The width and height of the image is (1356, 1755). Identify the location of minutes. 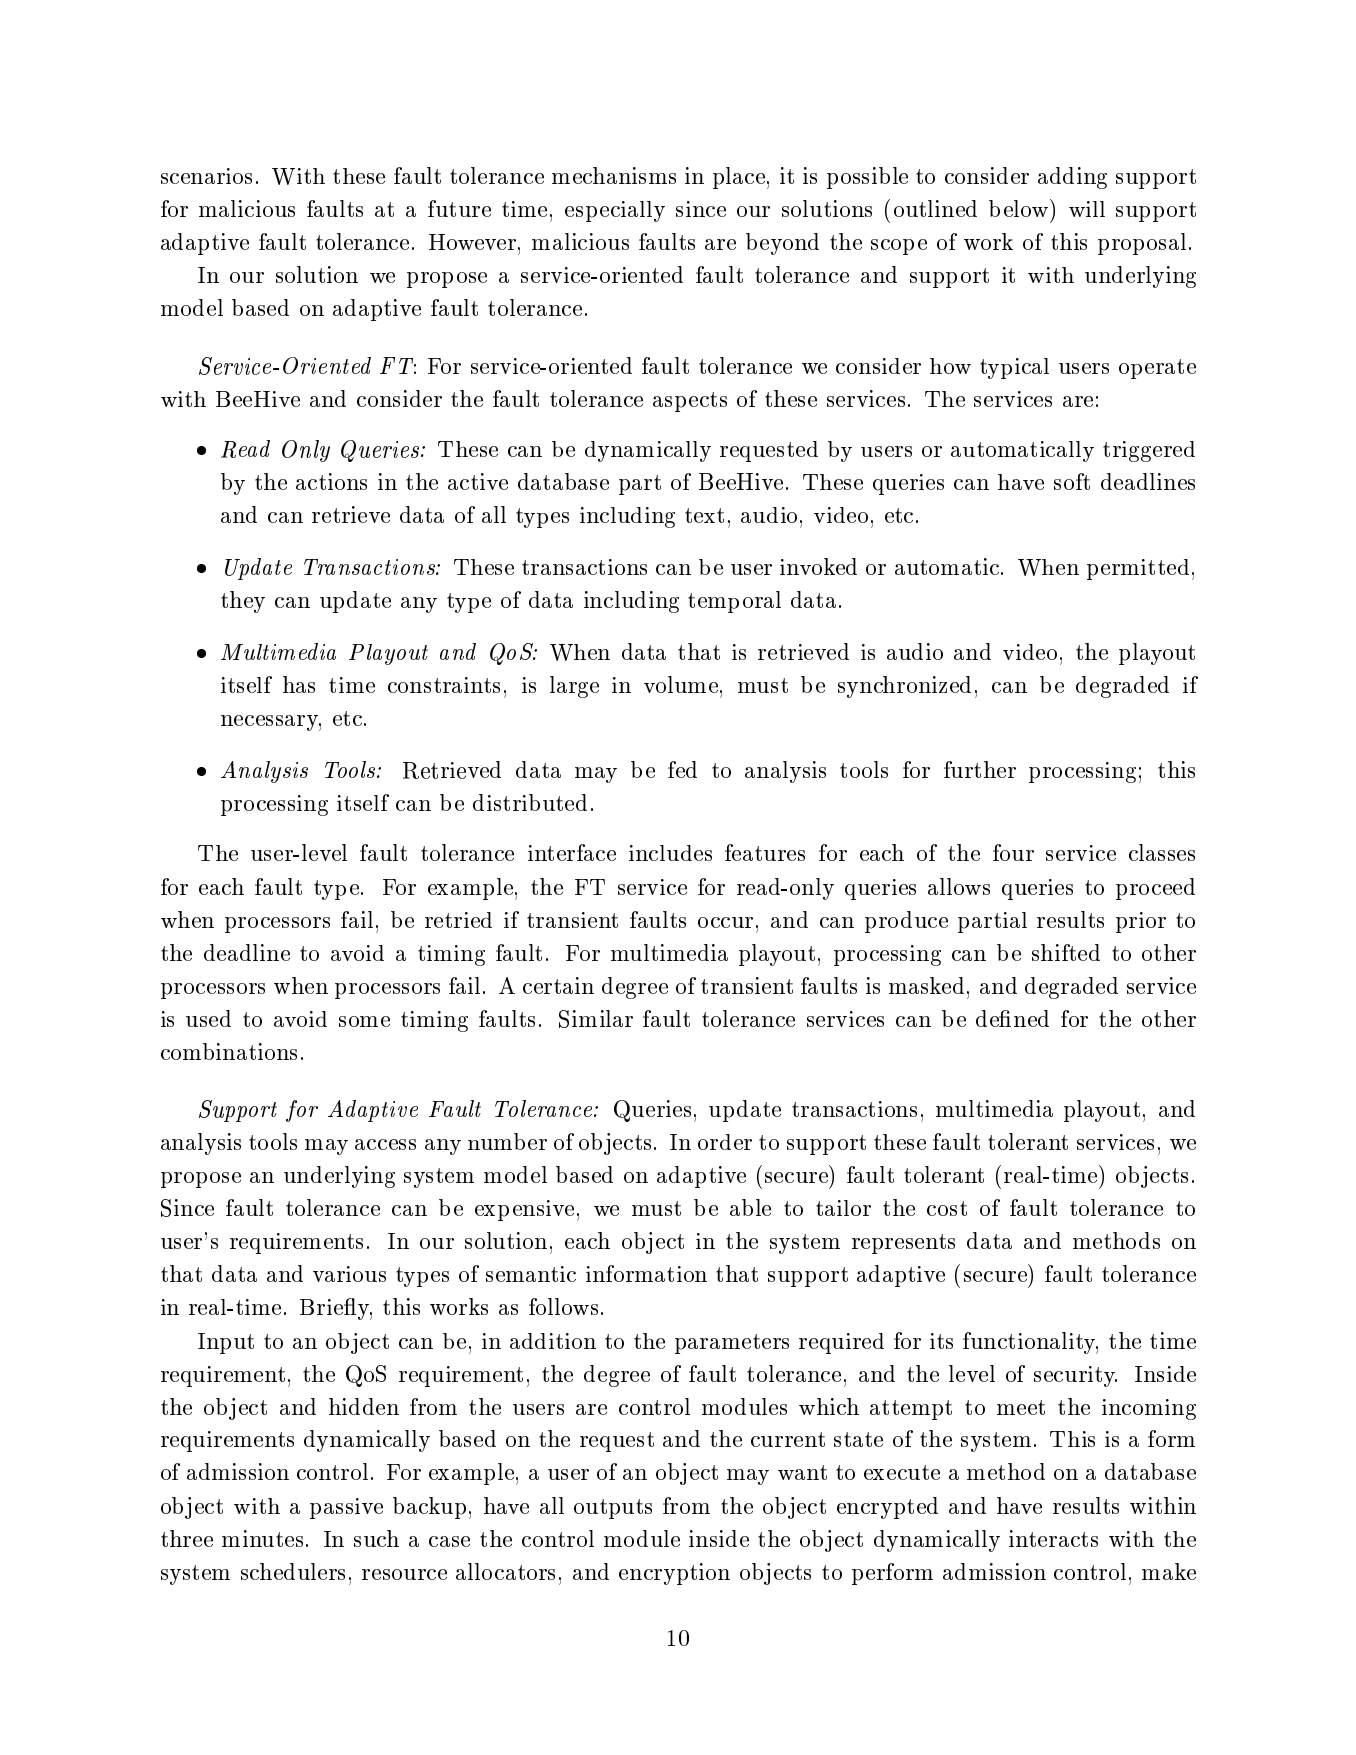
(262, 1538).
